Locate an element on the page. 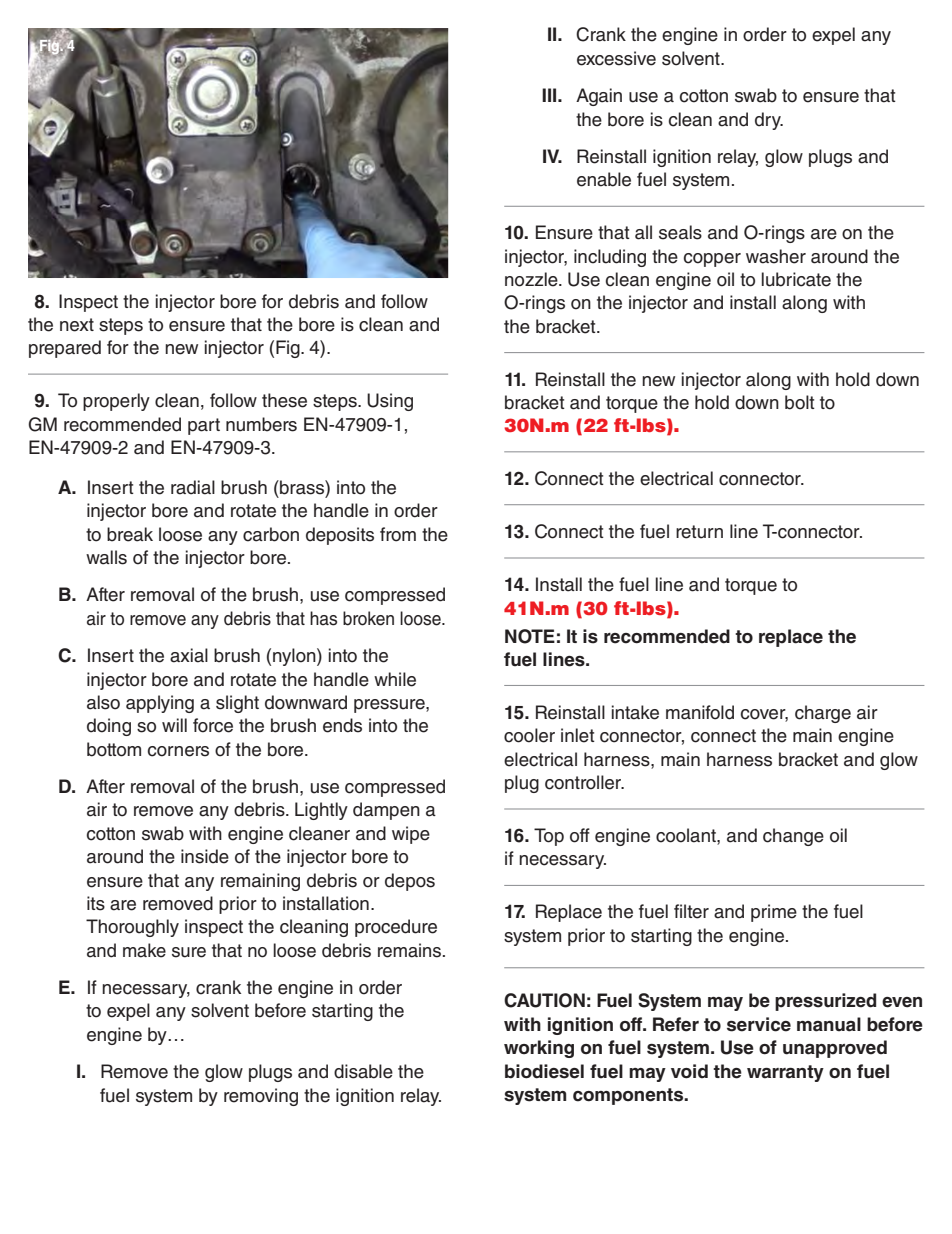 The image size is (952, 1234). warranty is located at coordinates (785, 1073).
